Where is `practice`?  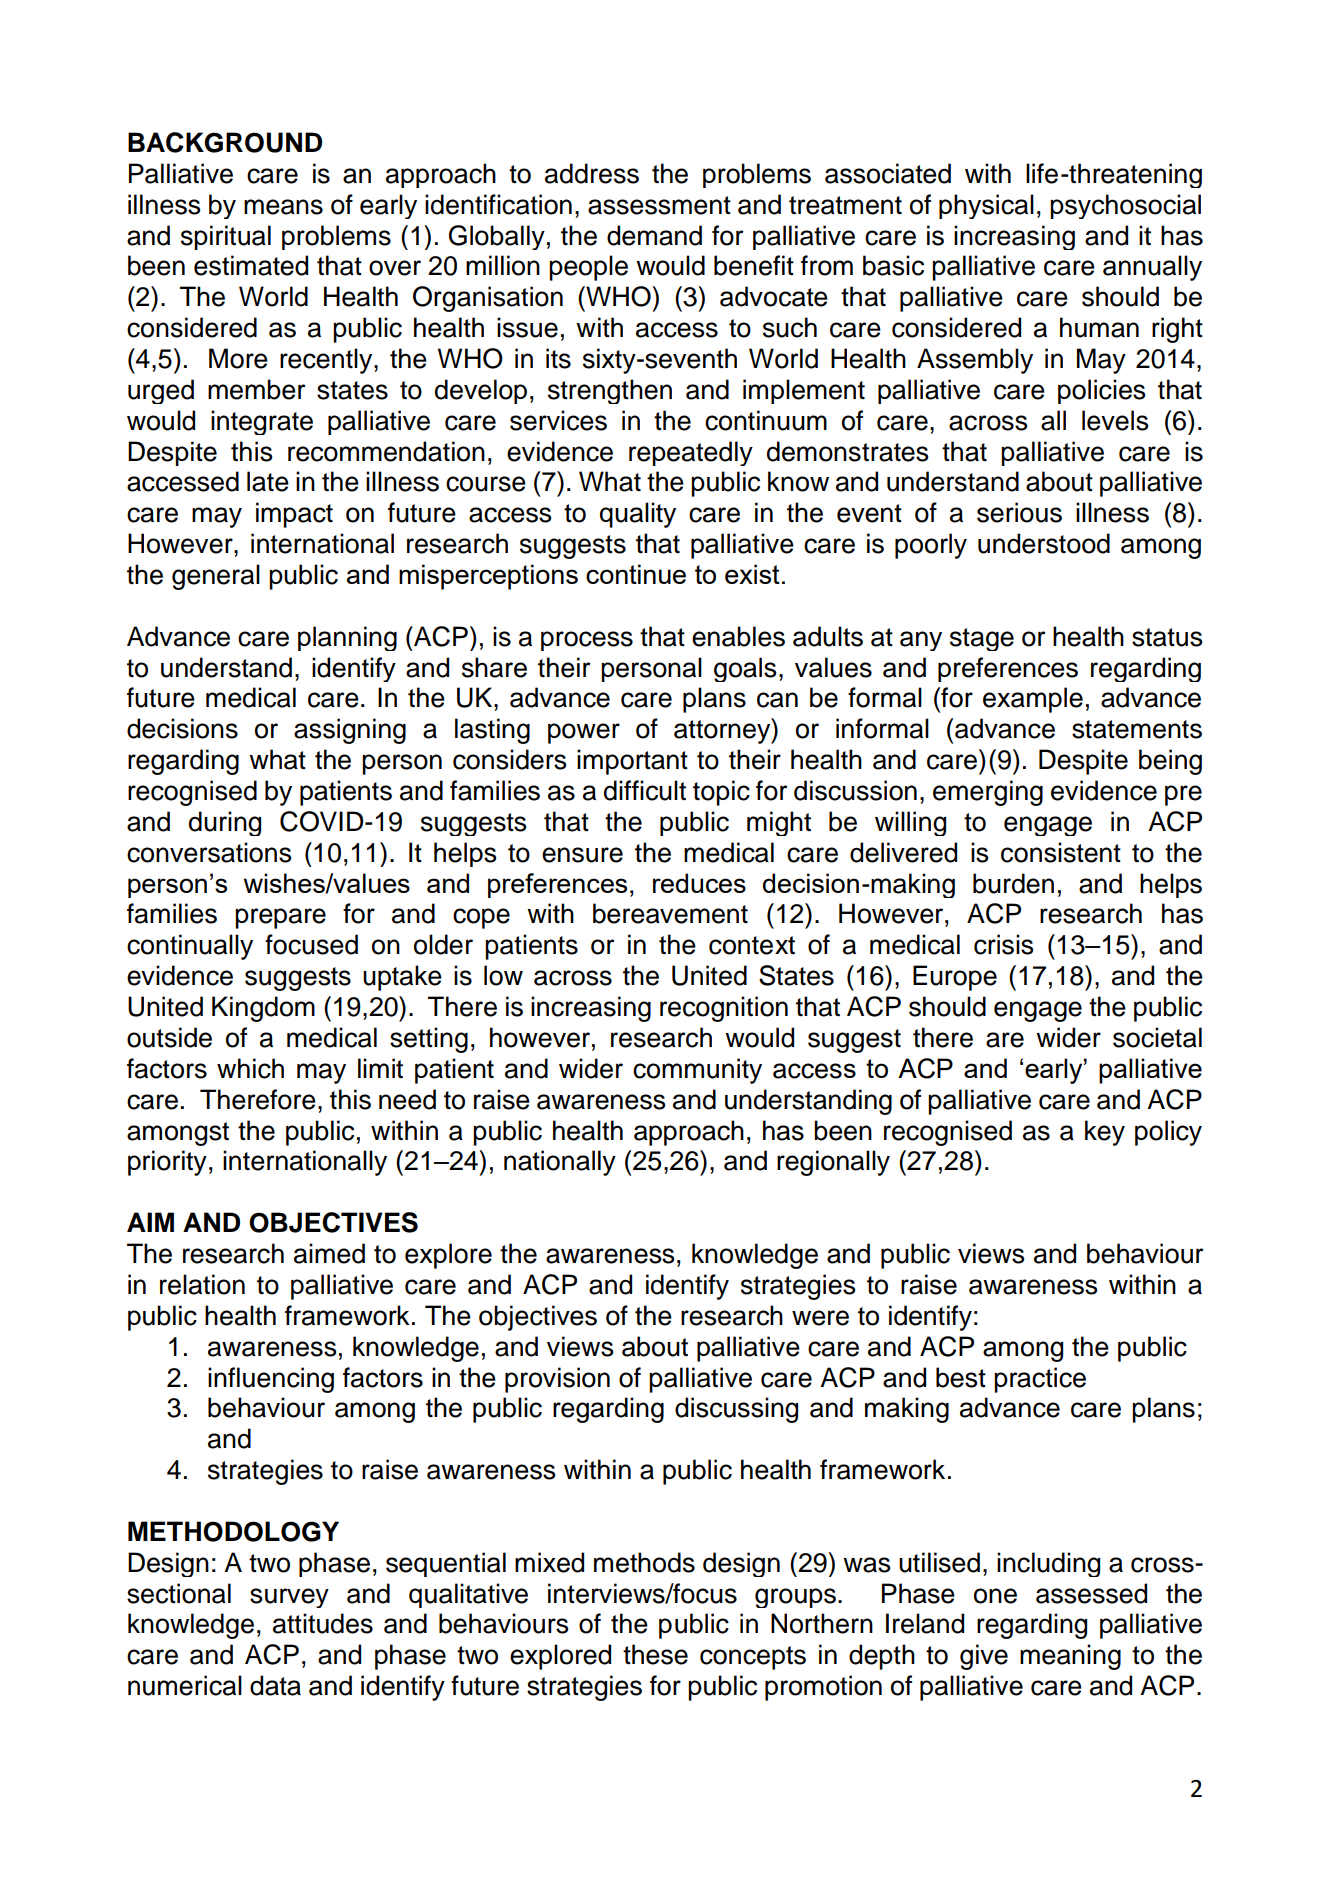 practice is located at coordinates (1040, 1380).
